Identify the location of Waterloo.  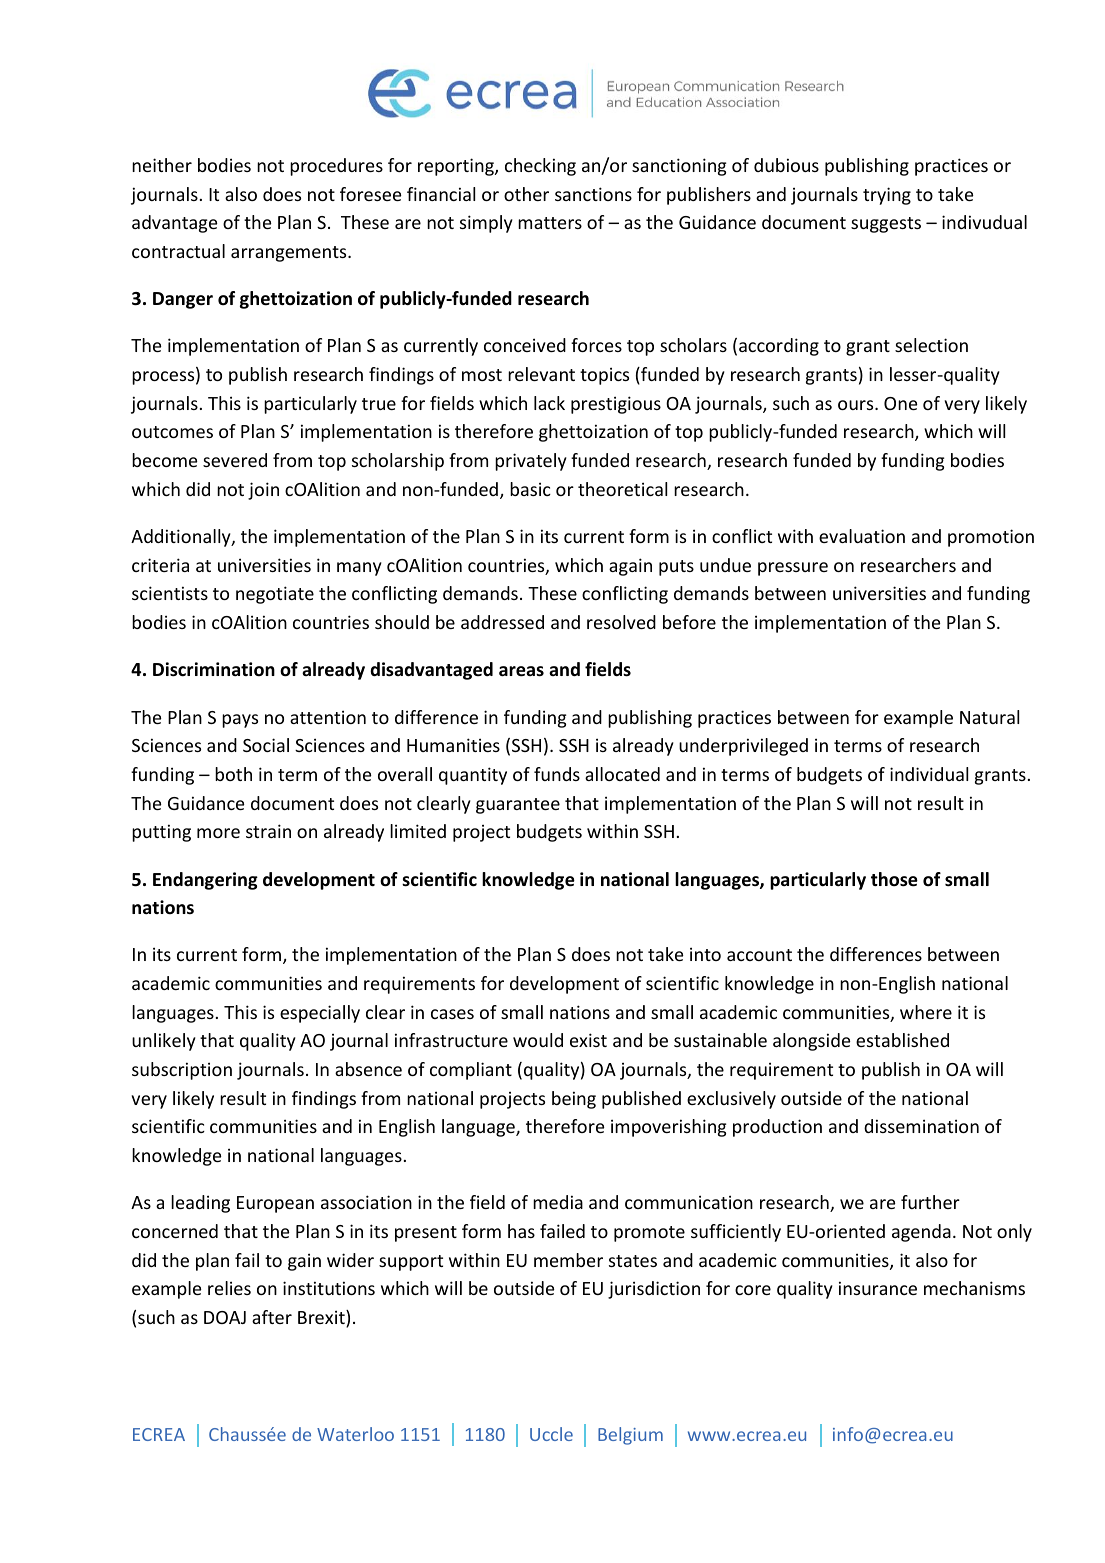
(355, 1434).
